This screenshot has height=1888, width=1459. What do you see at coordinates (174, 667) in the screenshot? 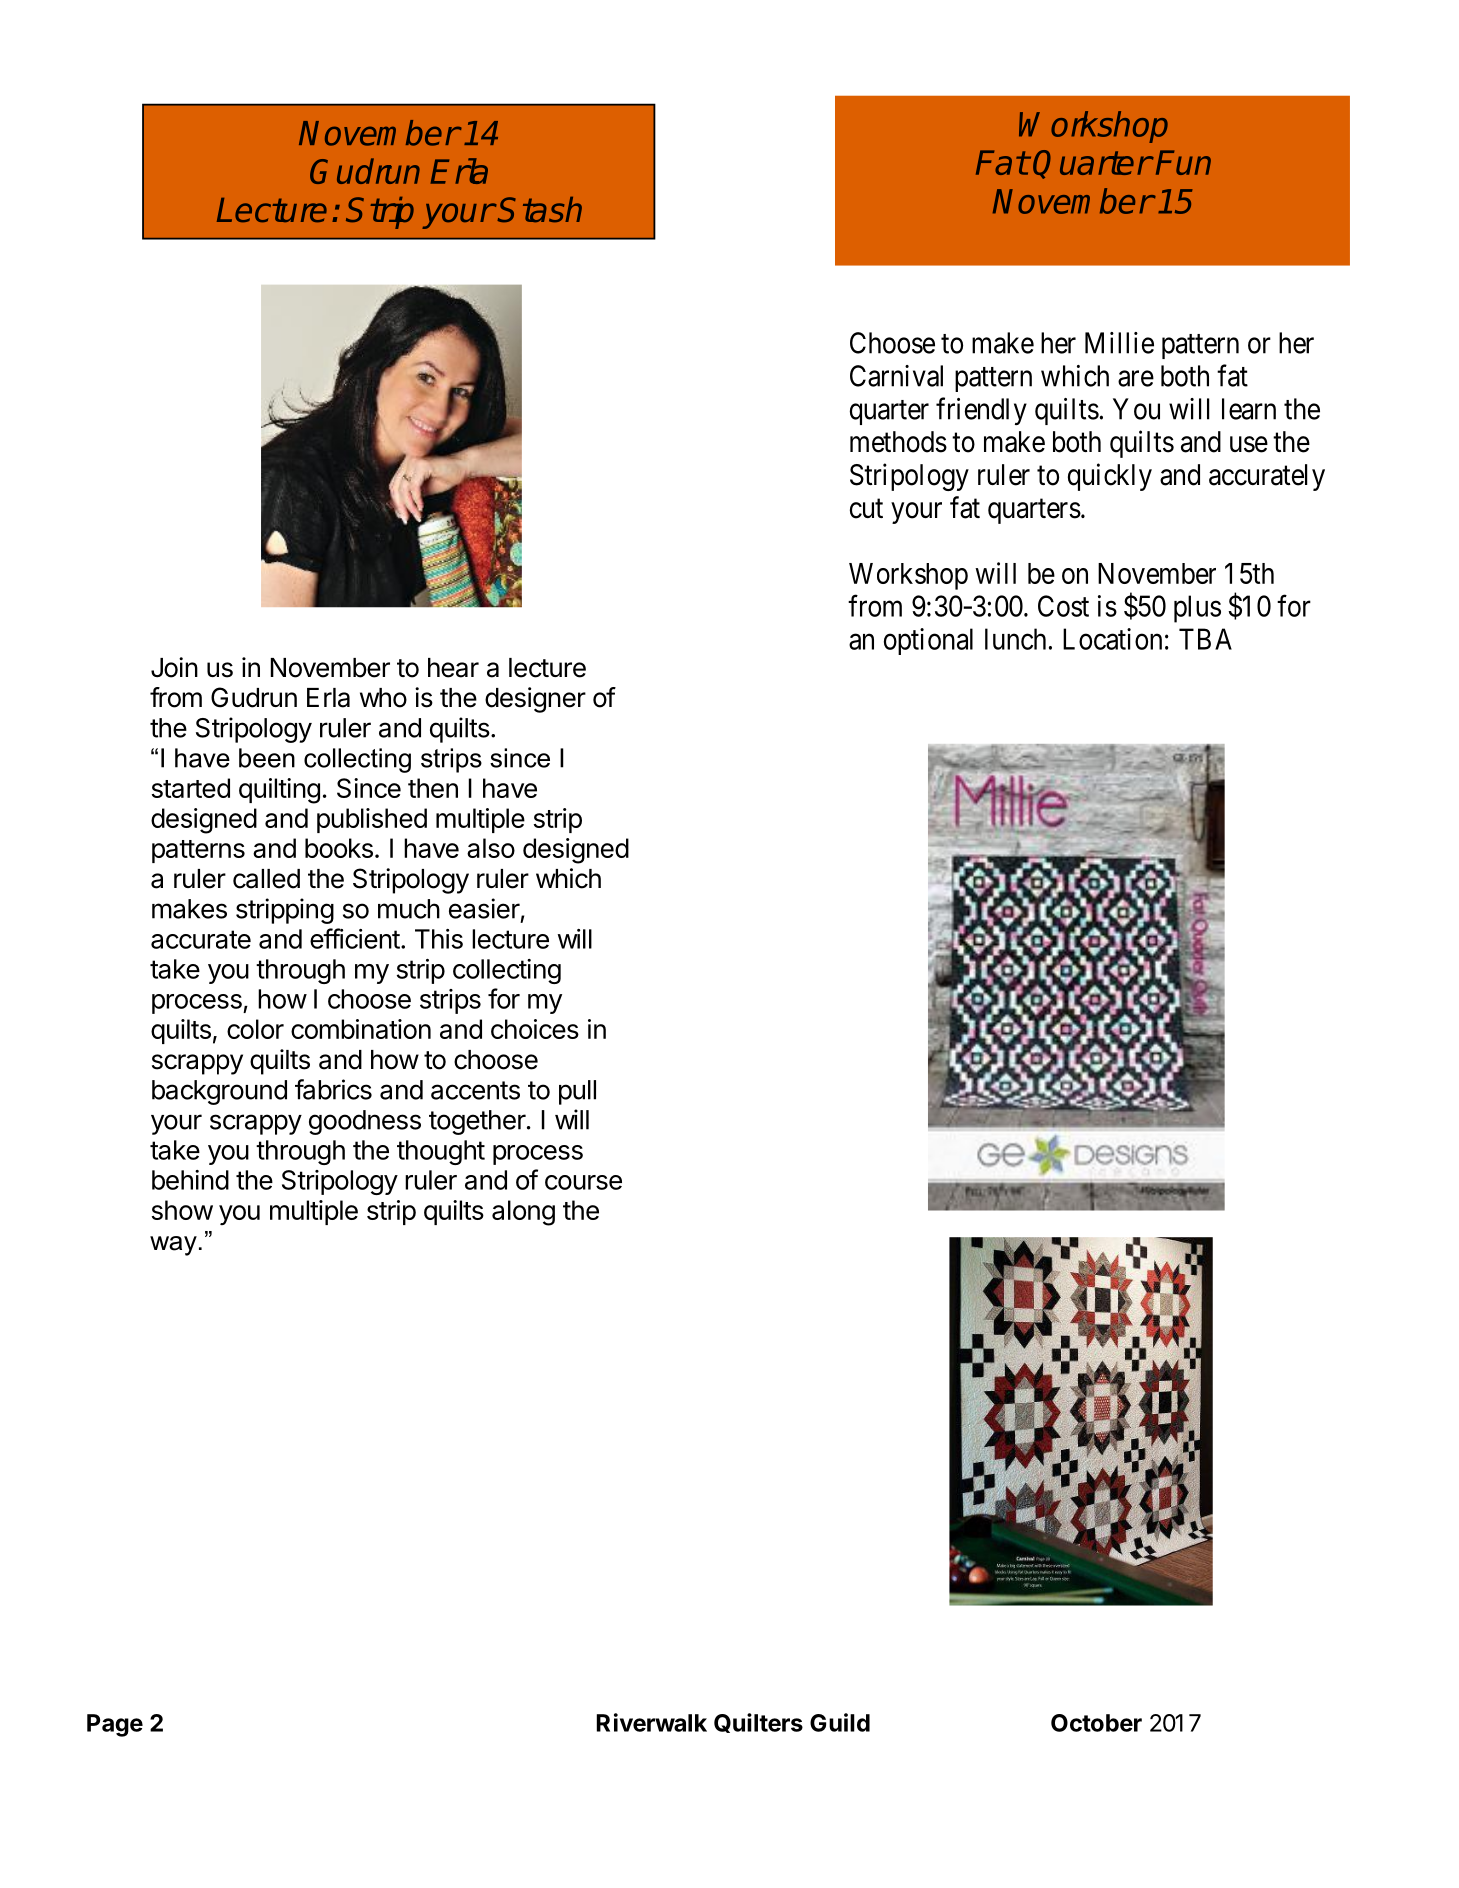
I see `Join` at bounding box center [174, 667].
